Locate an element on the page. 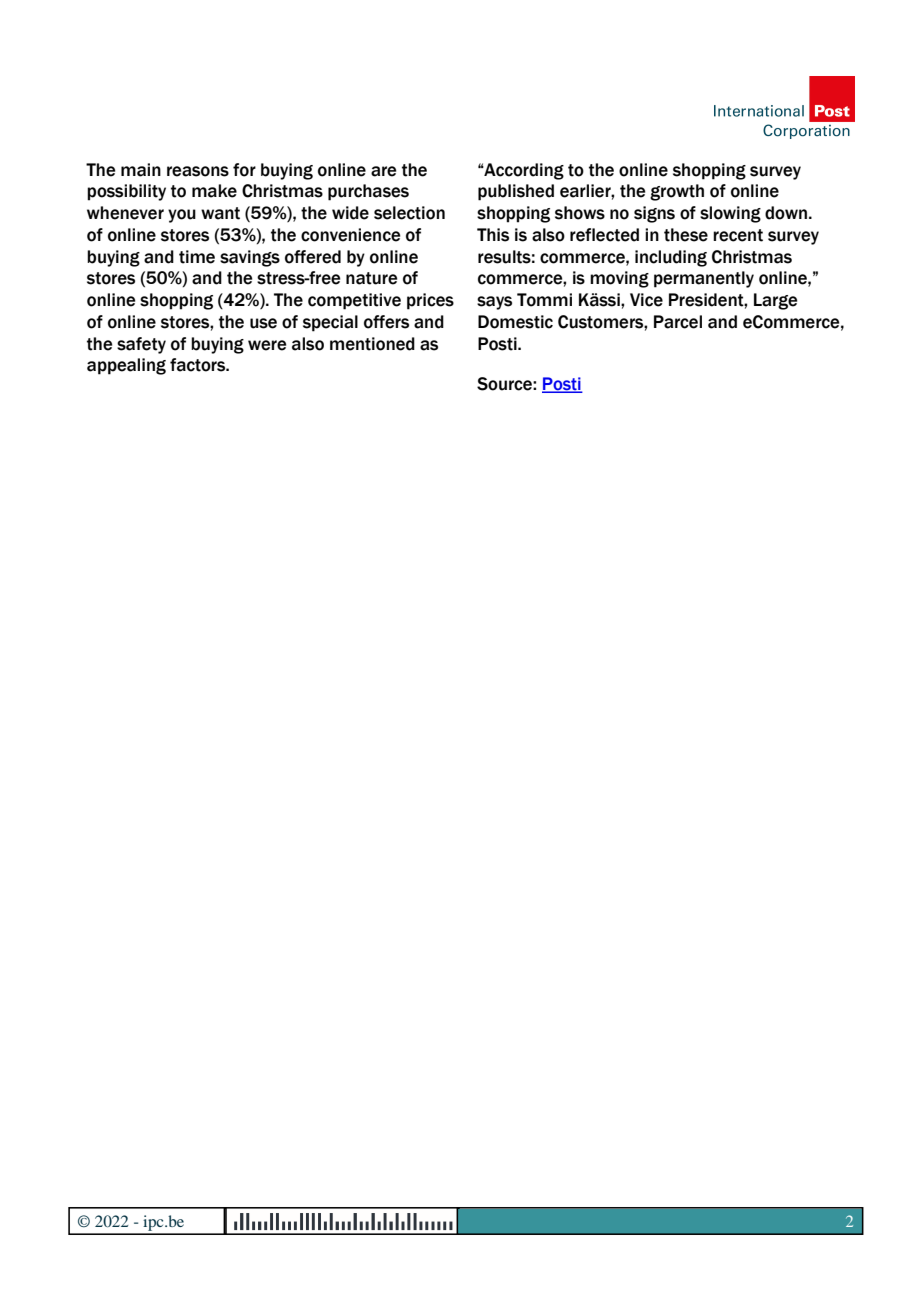 The height and width of the page is (1308, 924). are is located at coordinates (383, 171).
